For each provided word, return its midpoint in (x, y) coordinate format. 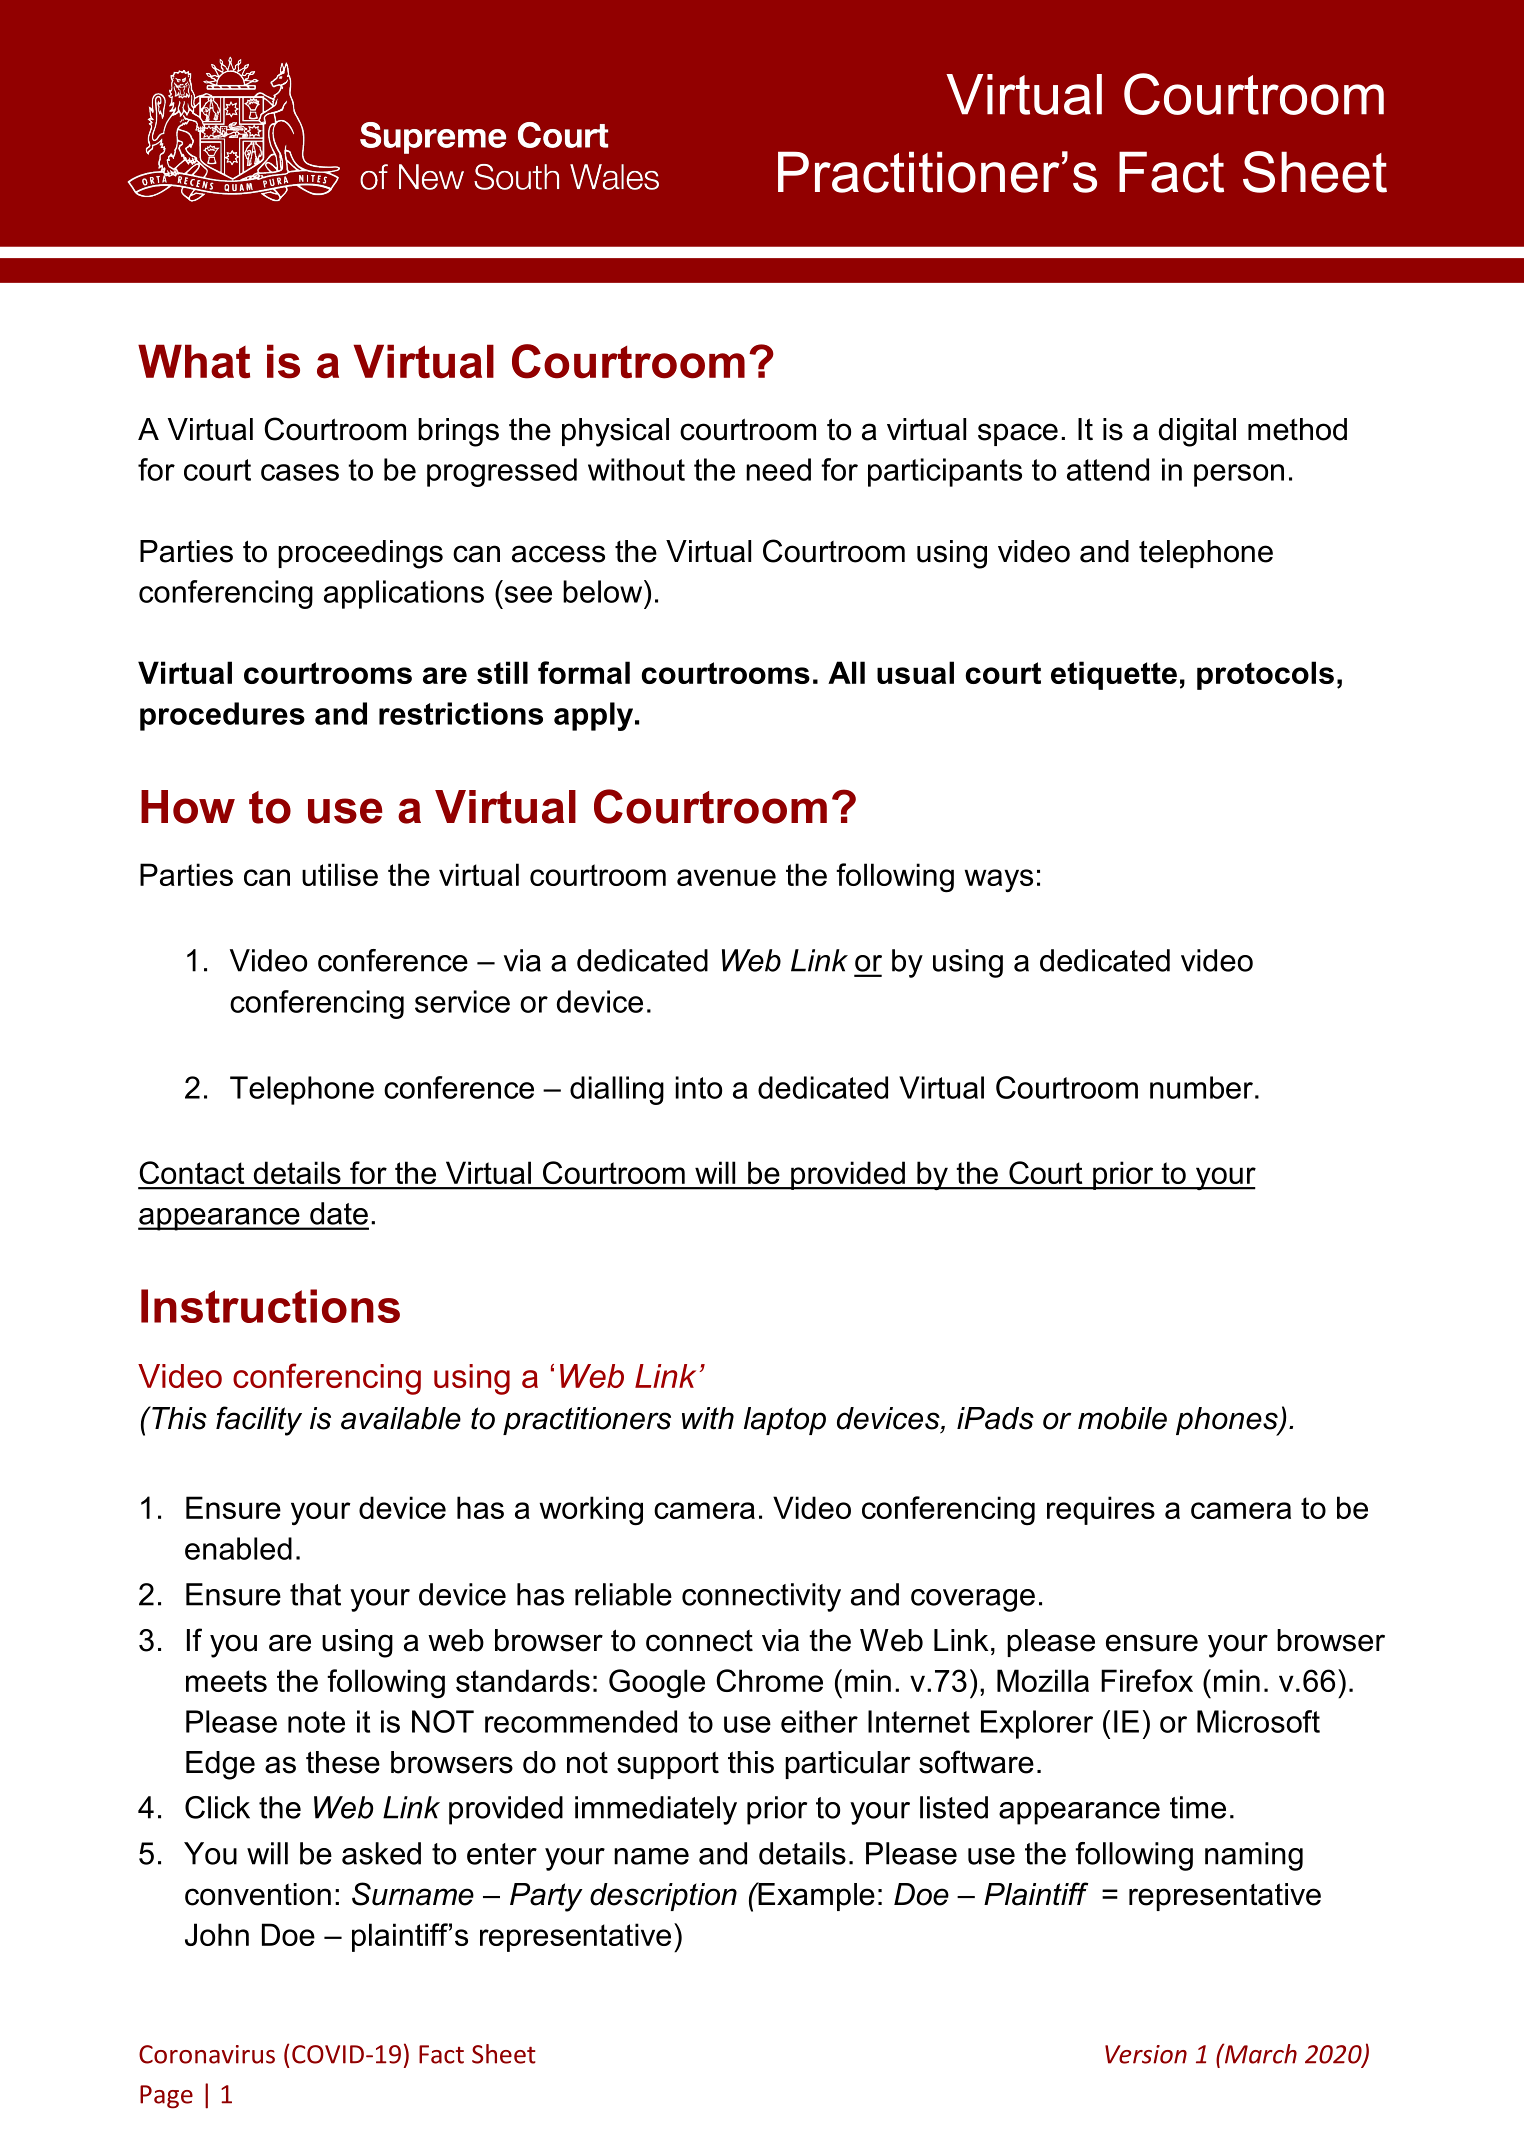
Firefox (1147, 1680)
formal (584, 672)
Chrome (769, 1680)
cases (300, 472)
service (462, 1001)
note (316, 1722)
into (698, 1087)
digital (1197, 432)
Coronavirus (207, 2054)
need (778, 469)
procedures (222, 716)
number (1201, 1087)
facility (259, 1421)
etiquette (1114, 675)
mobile (1122, 1418)
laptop (785, 1421)
